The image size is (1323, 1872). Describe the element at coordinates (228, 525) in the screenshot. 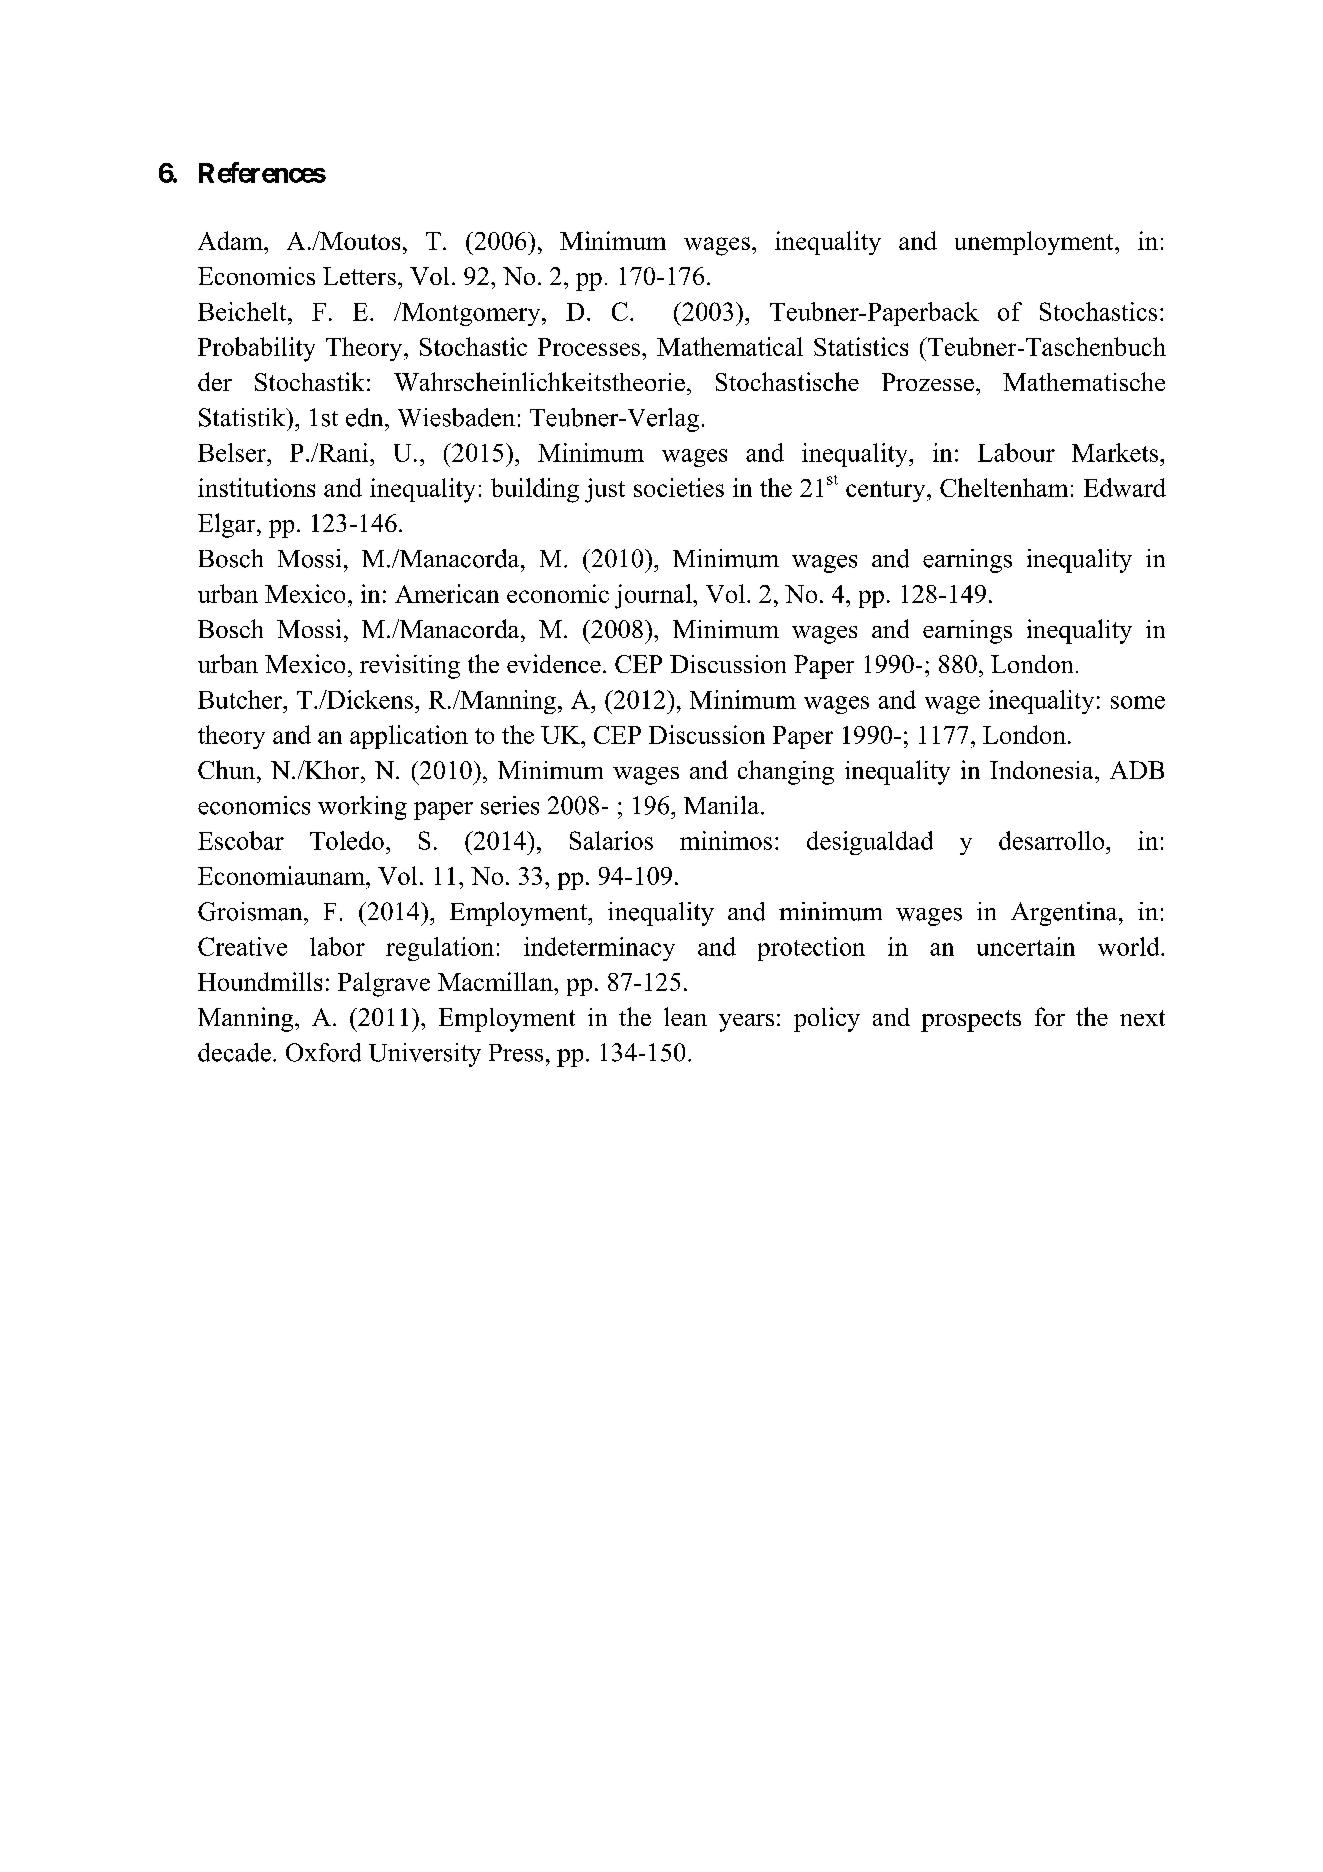

I see `Elgar` at that location.
